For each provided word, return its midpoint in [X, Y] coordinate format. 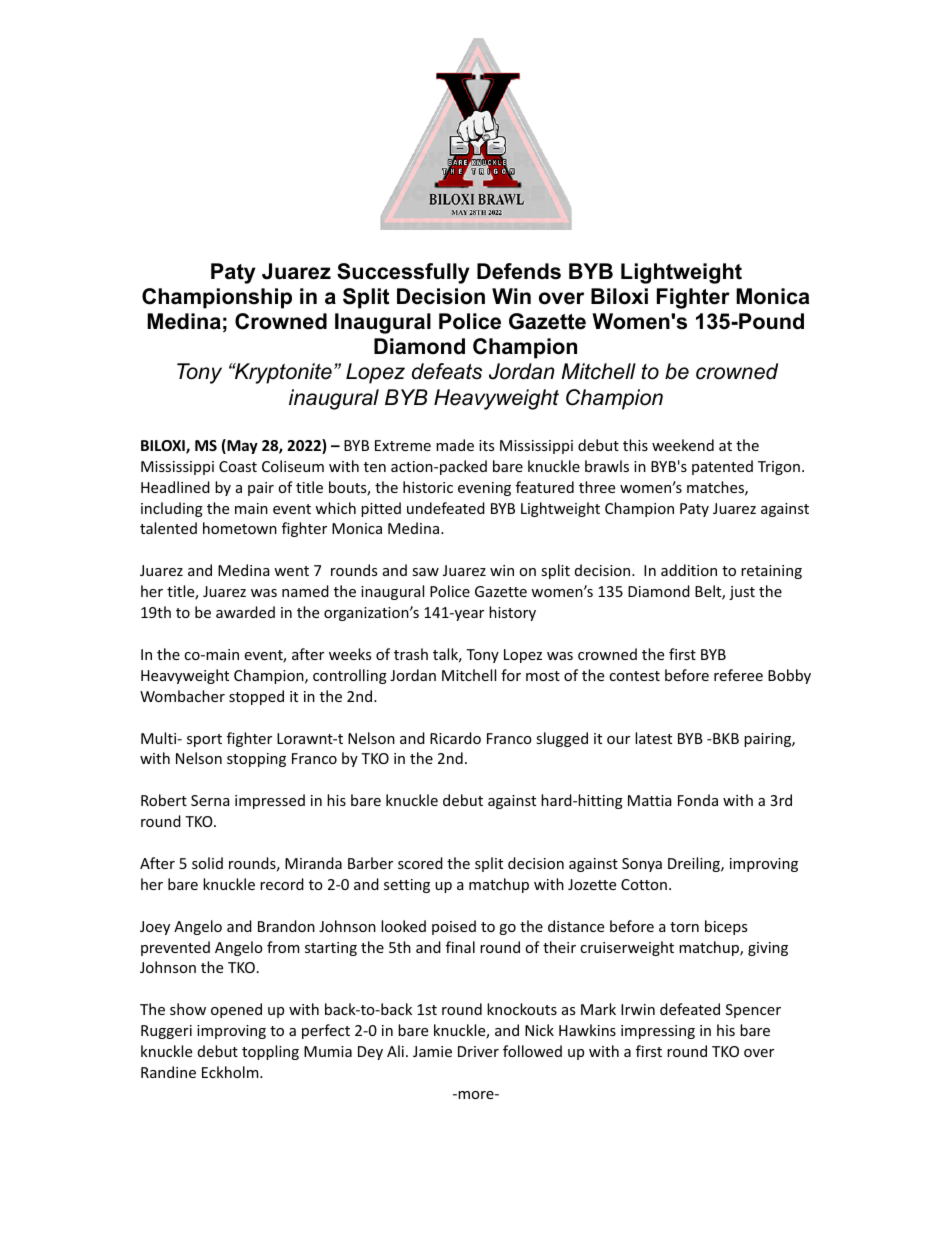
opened [236, 1010]
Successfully [403, 273]
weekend [683, 445]
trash [411, 654]
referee [738, 675]
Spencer [753, 1011]
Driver [478, 1051]
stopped [256, 697]
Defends [519, 271]
